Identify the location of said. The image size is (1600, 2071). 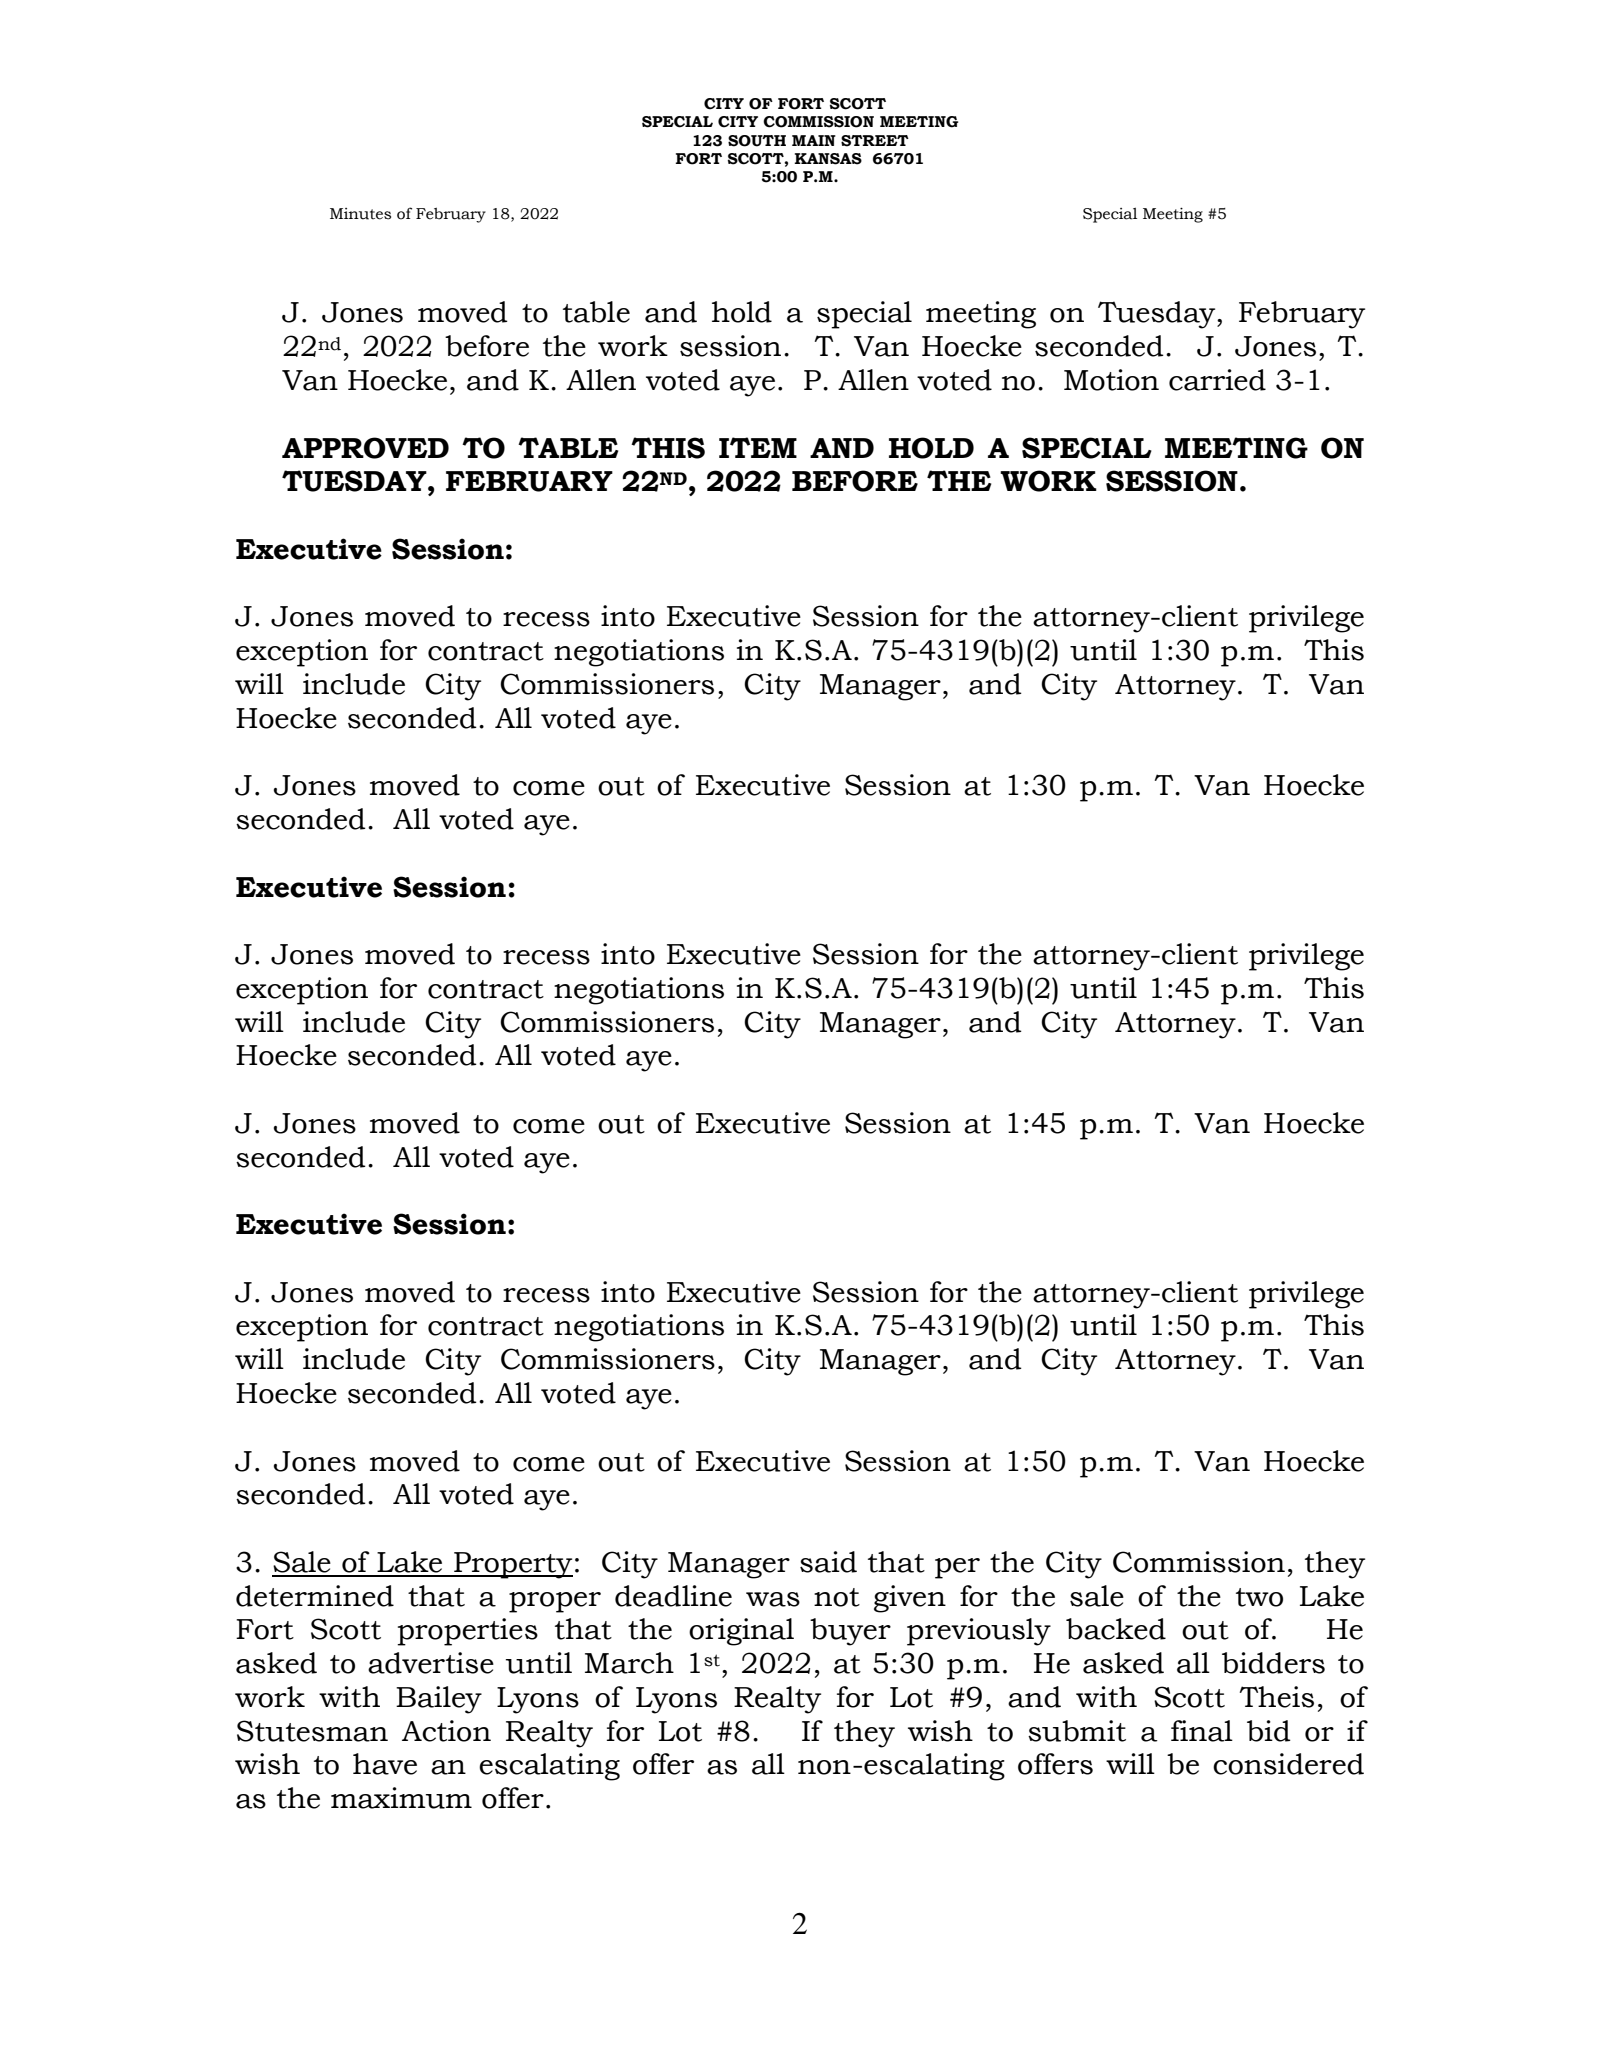
(828, 1562).
